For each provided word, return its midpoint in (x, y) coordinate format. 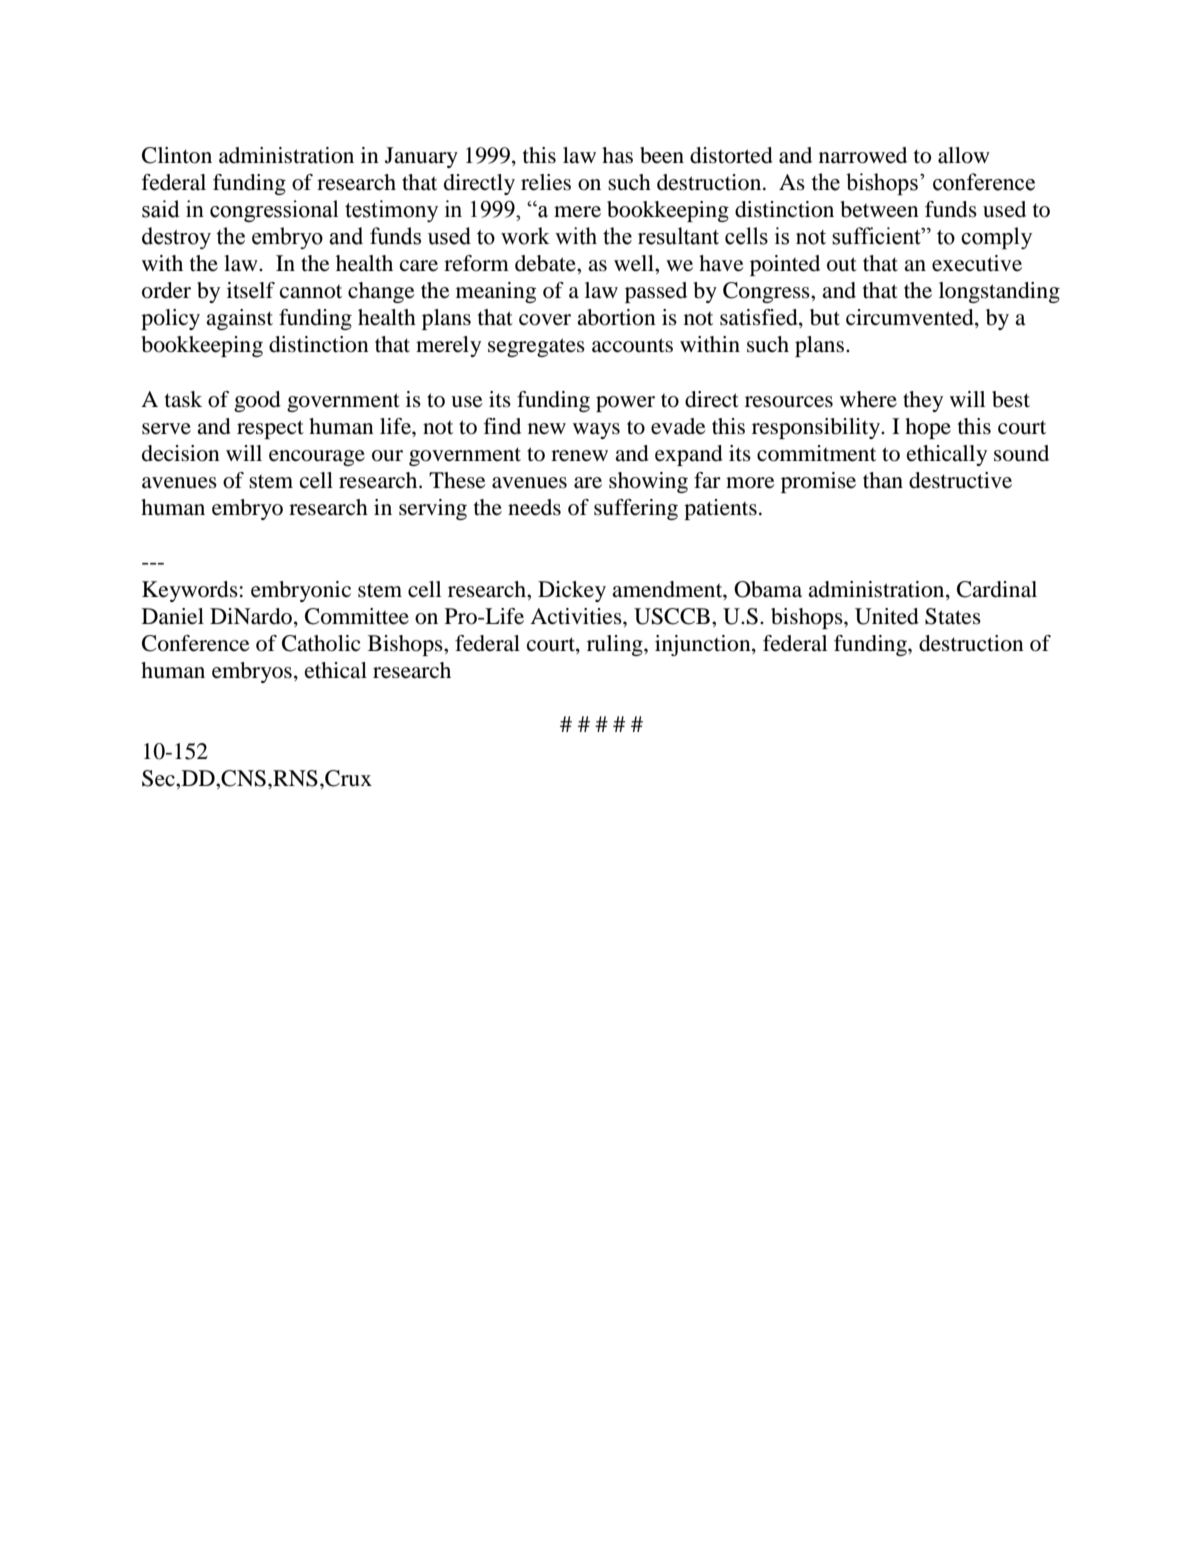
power (625, 404)
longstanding (999, 292)
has (617, 155)
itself (251, 290)
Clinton (177, 155)
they (923, 401)
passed (656, 292)
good (257, 401)
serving (433, 509)
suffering (636, 509)
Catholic (321, 643)
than (883, 480)
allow (964, 155)
